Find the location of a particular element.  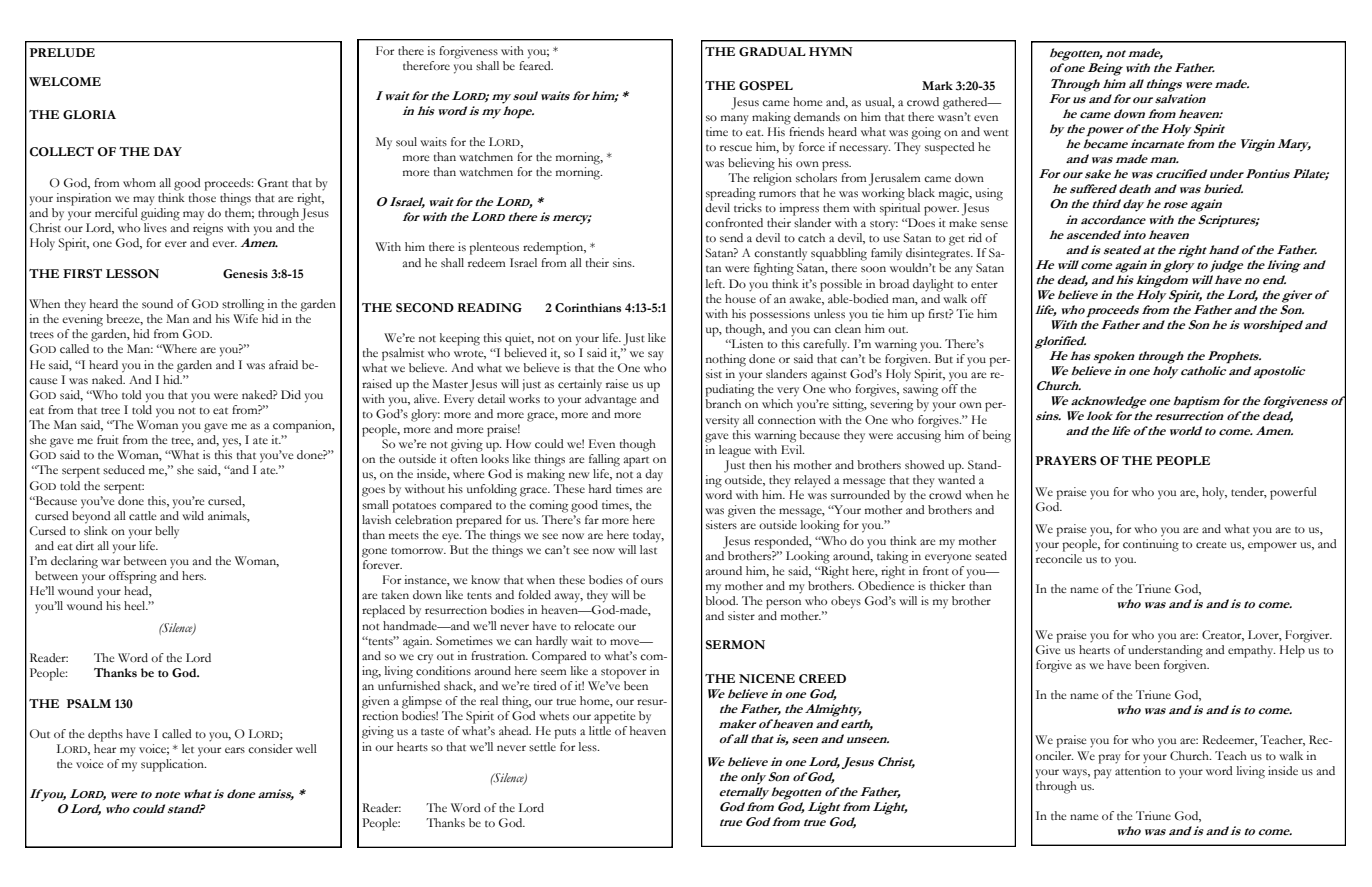

attention is located at coordinates (1138, 770).
